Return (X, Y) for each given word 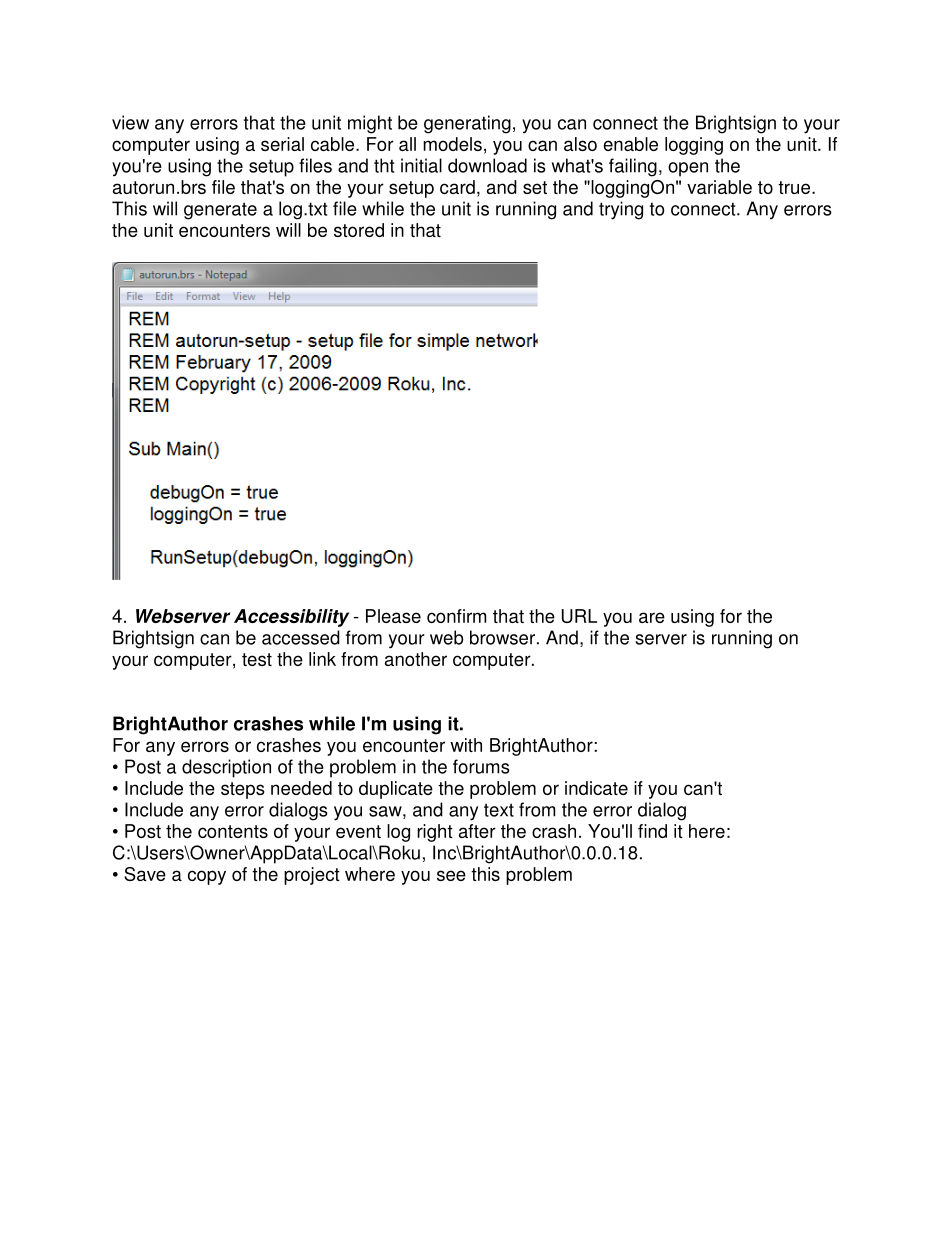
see (451, 875)
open (688, 169)
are (652, 617)
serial (282, 144)
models (452, 144)
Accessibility (291, 618)
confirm (456, 616)
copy (207, 877)
